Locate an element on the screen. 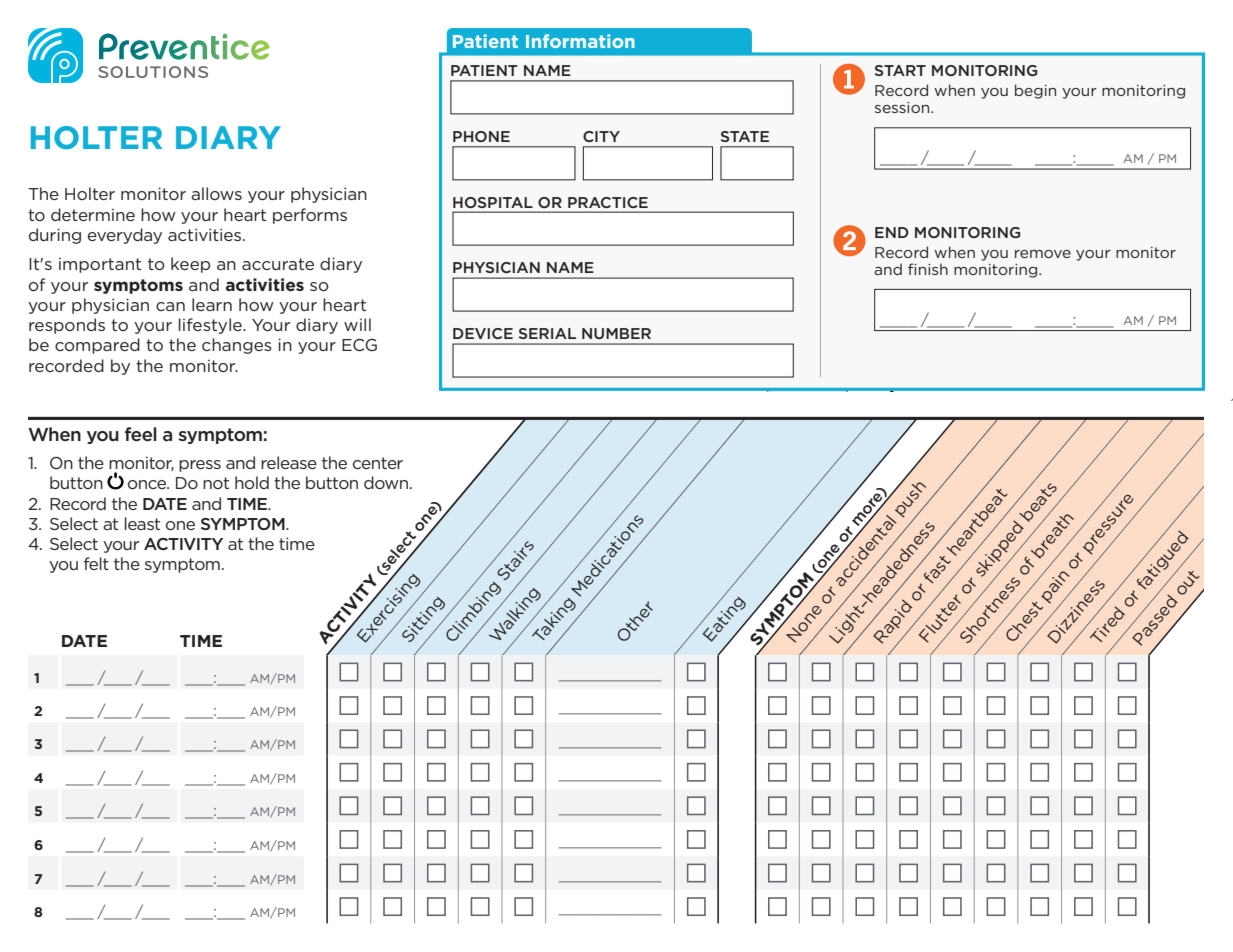 Image resolution: width=1233 pixels, height=952 pixels. Information is located at coordinates (580, 41).
